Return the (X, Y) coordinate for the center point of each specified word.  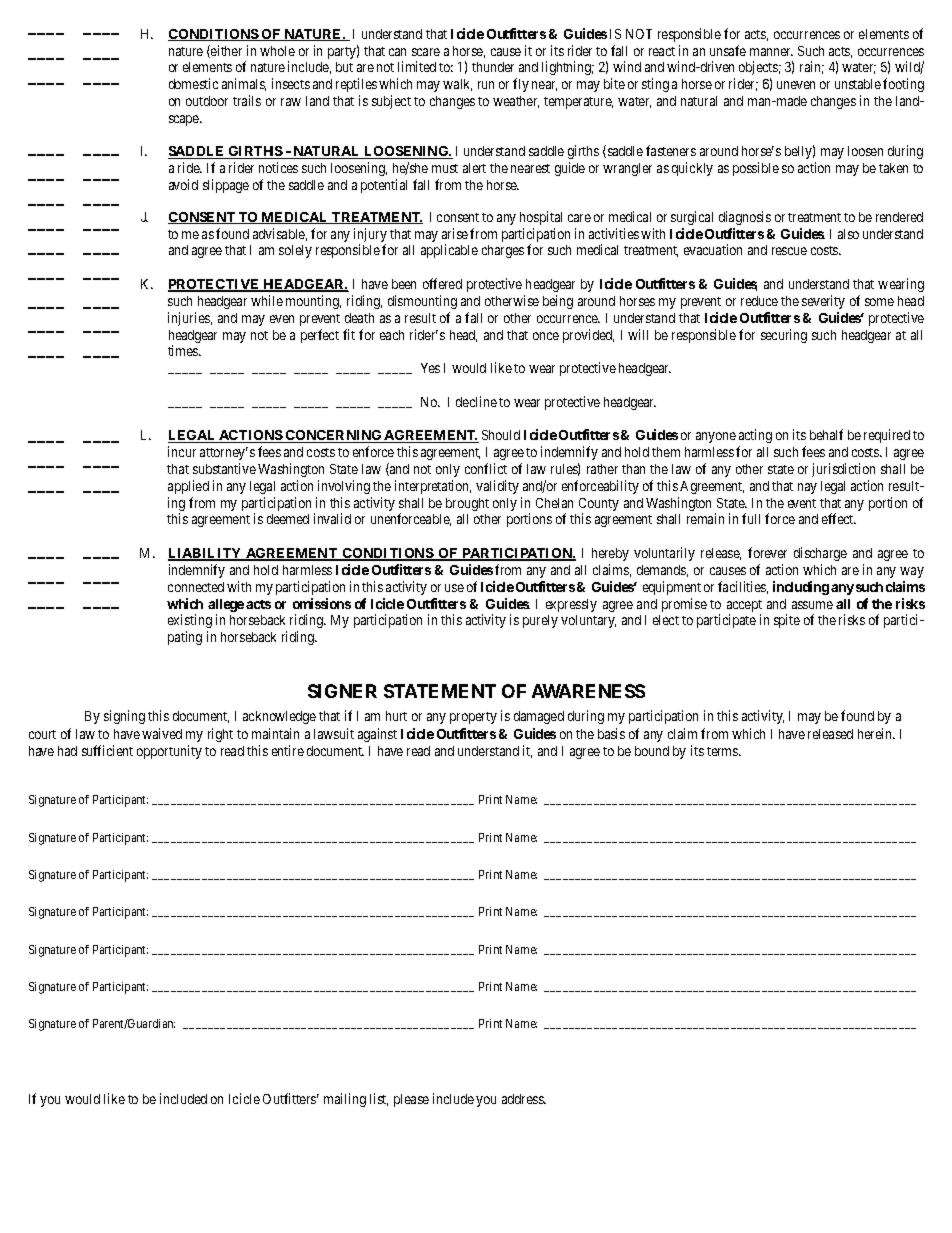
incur (182, 451)
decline (476, 401)
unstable (858, 84)
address (523, 1099)
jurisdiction (843, 470)
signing (124, 717)
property (473, 718)
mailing (345, 1100)
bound (652, 751)
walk (457, 85)
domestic (193, 83)
